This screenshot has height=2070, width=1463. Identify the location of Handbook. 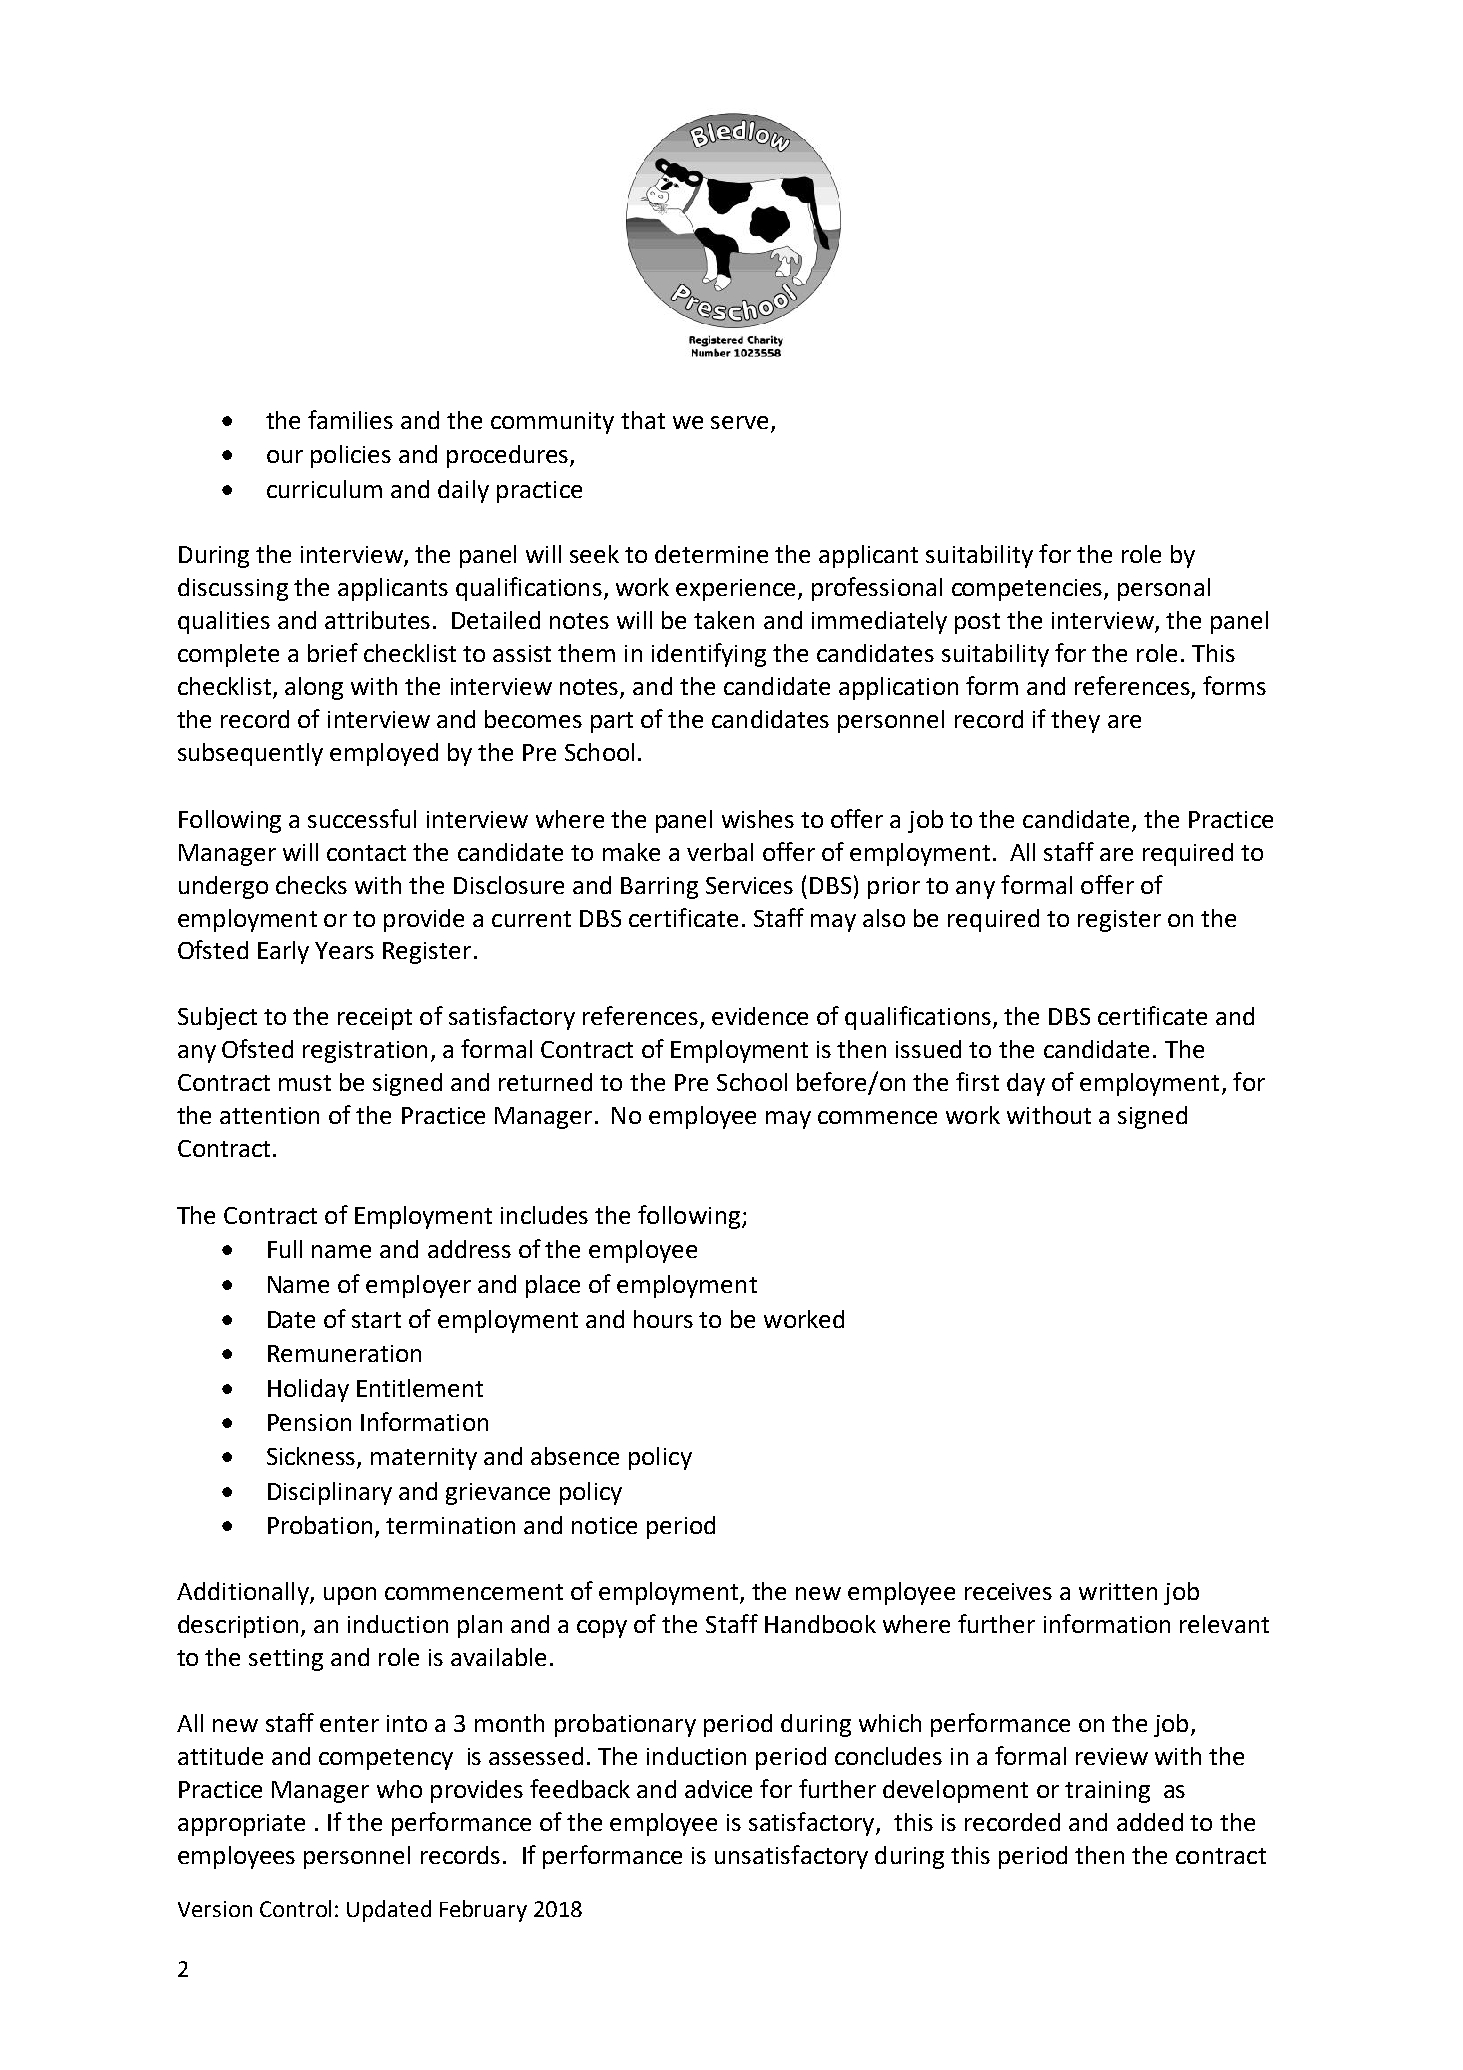
(820, 1624).
